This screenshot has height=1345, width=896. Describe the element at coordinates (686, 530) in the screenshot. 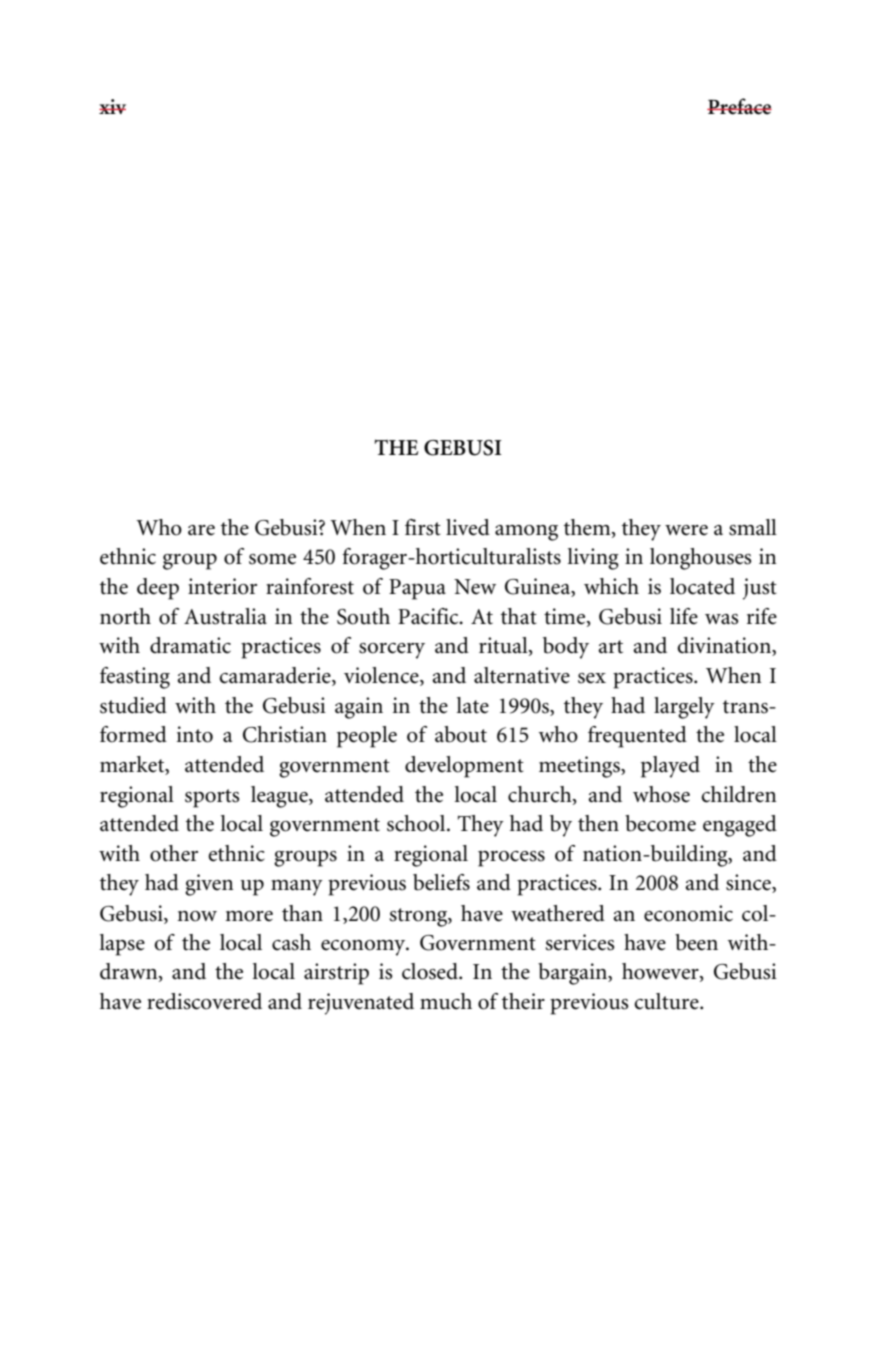

I see `were` at that location.
